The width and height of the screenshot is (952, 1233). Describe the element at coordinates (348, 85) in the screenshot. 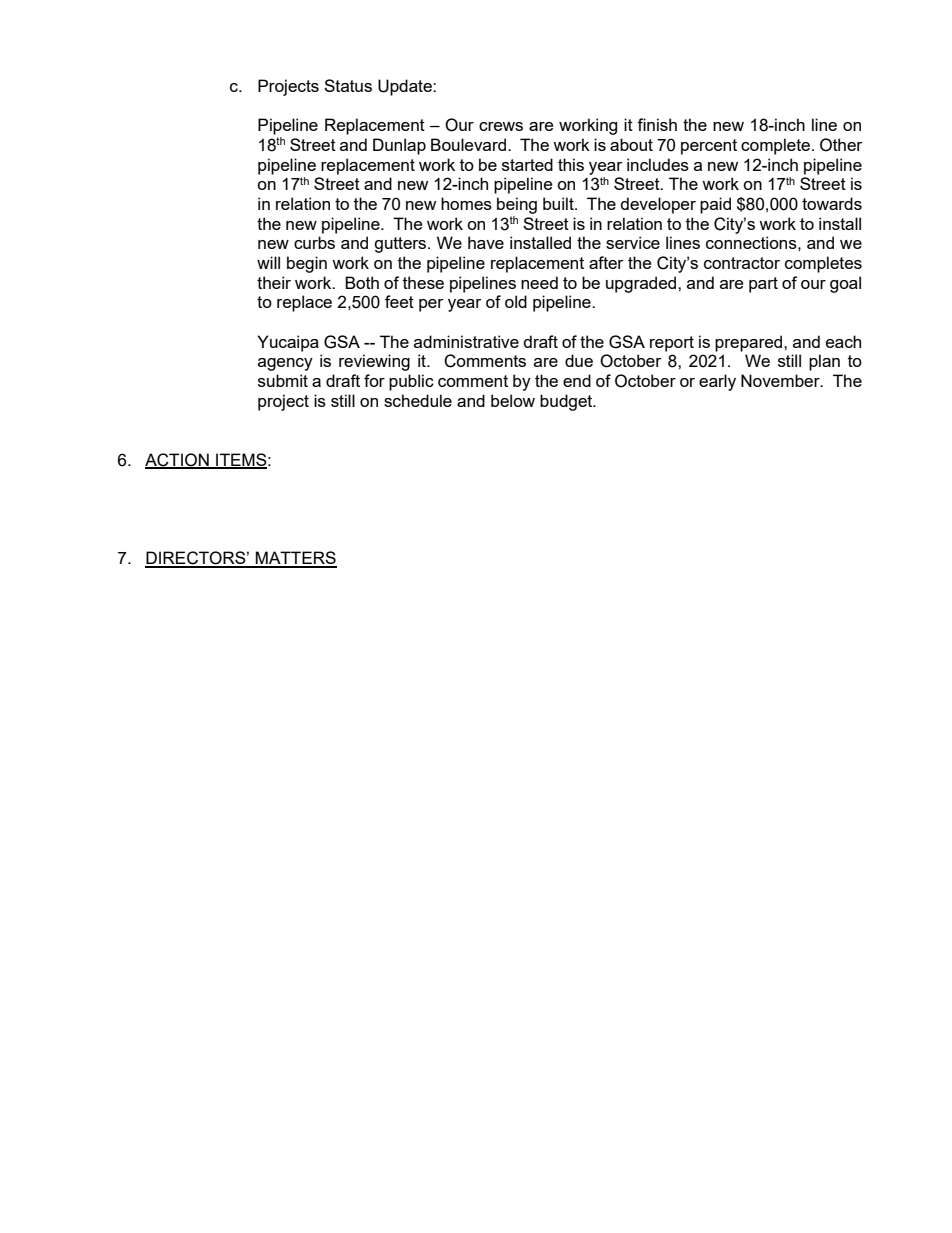

I see `Status` at that location.
